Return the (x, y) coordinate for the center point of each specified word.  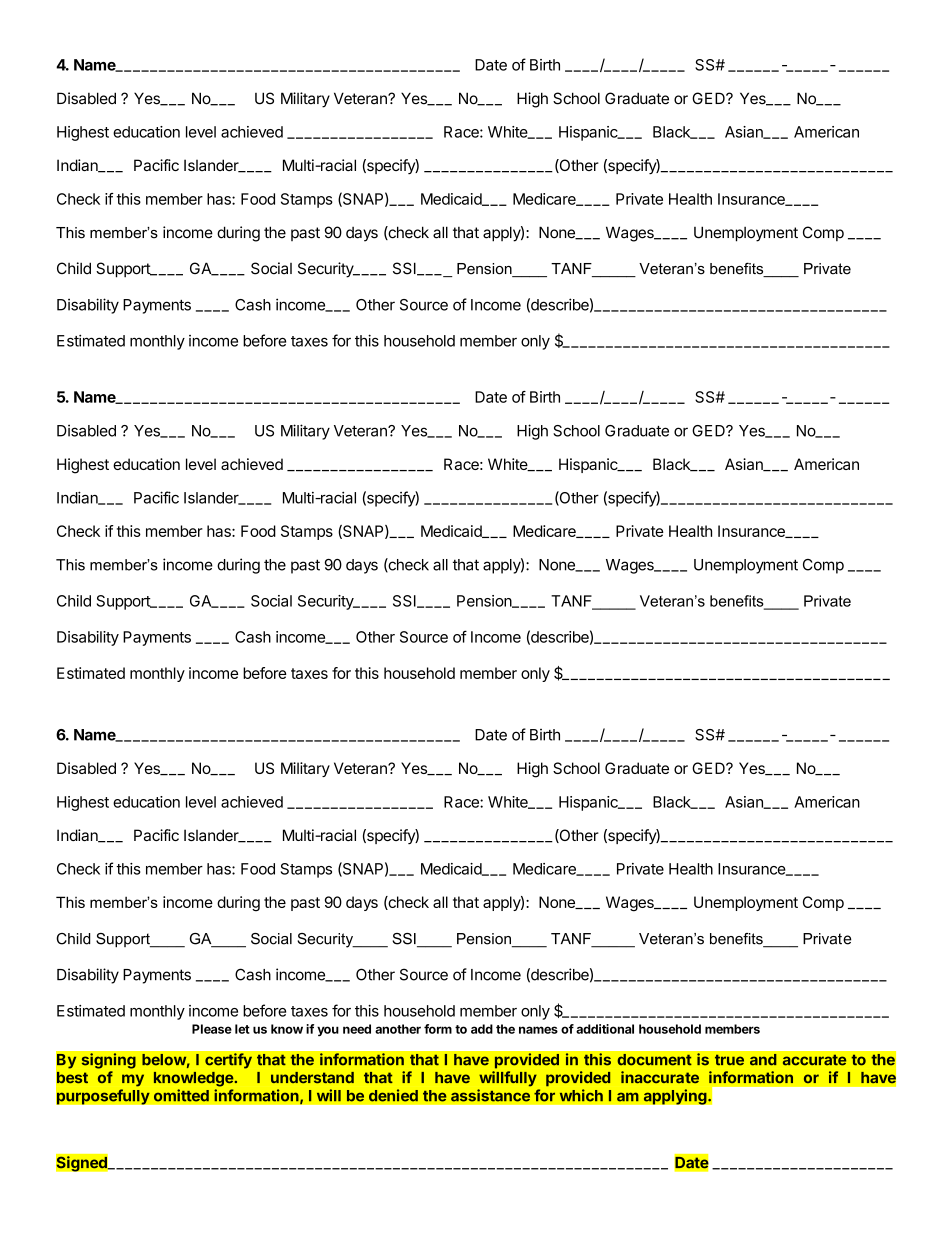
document (654, 1060)
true (729, 1060)
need (357, 1029)
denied (393, 1095)
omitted (181, 1095)
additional (605, 1029)
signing (108, 1061)
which (581, 1095)
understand (312, 1077)
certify (228, 1061)
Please (212, 1029)
